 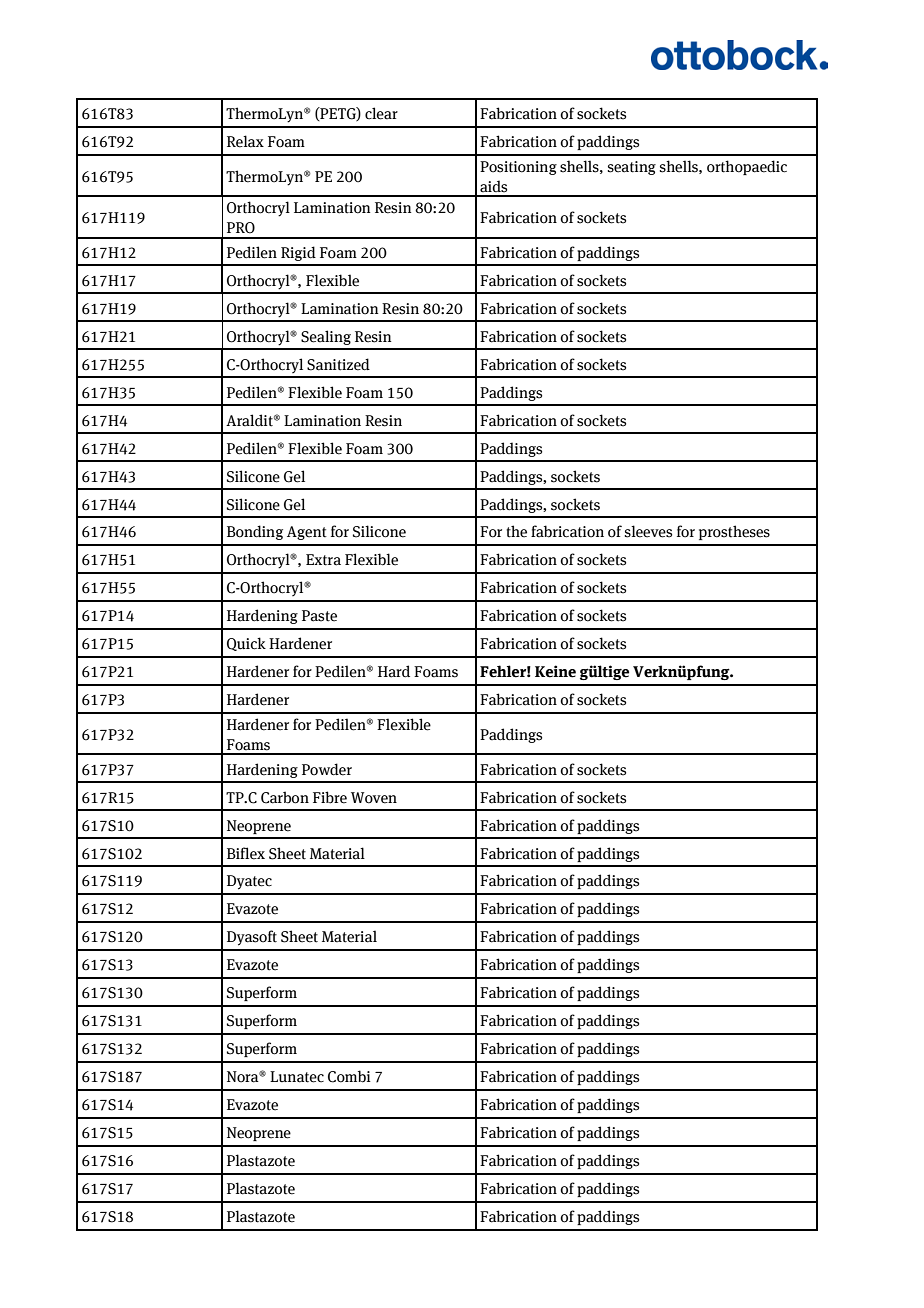 I want to click on Keine, so click(x=555, y=671).
